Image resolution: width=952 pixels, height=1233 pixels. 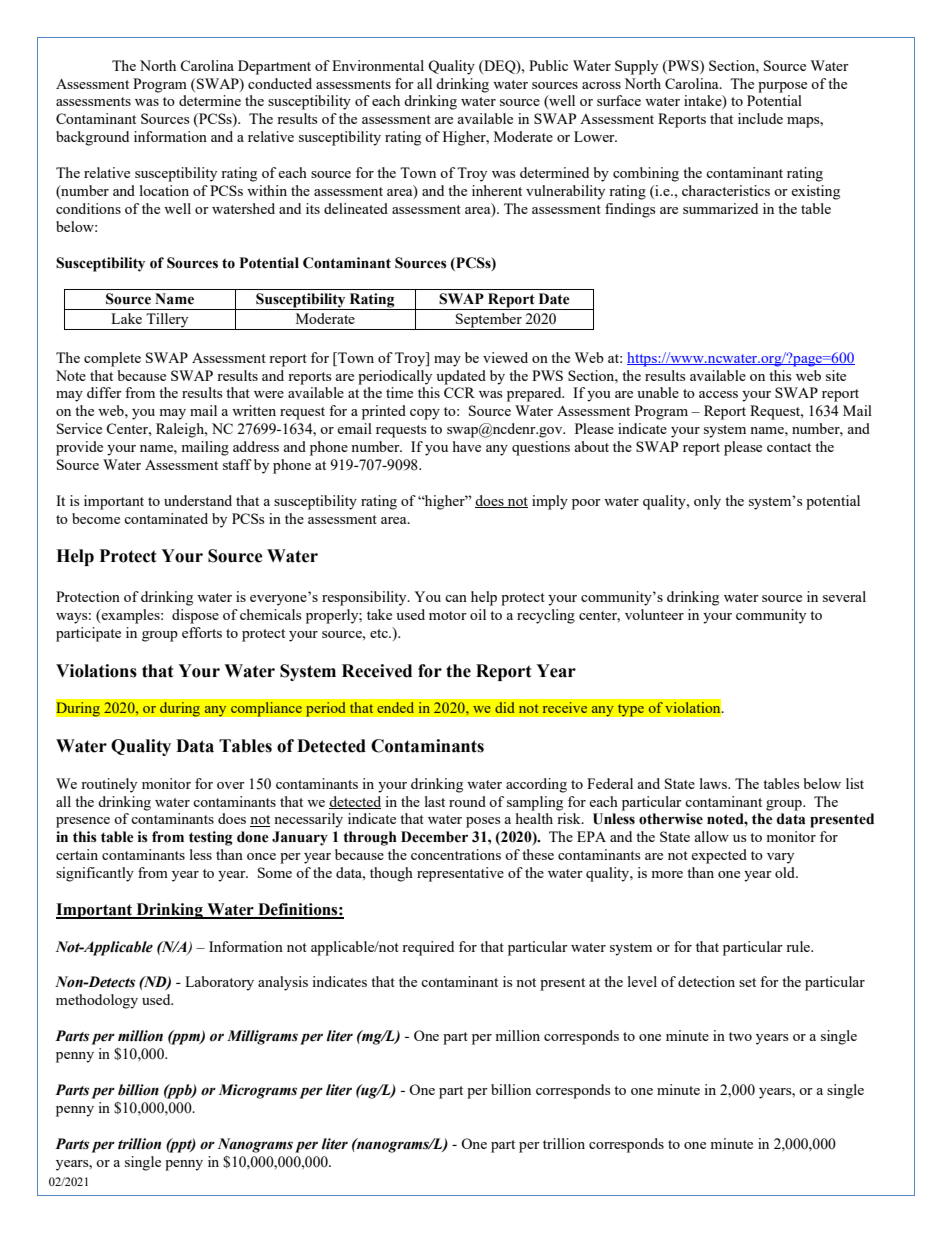 What do you see at coordinates (478, 614) in the screenshot?
I see `oil` at bounding box center [478, 614].
